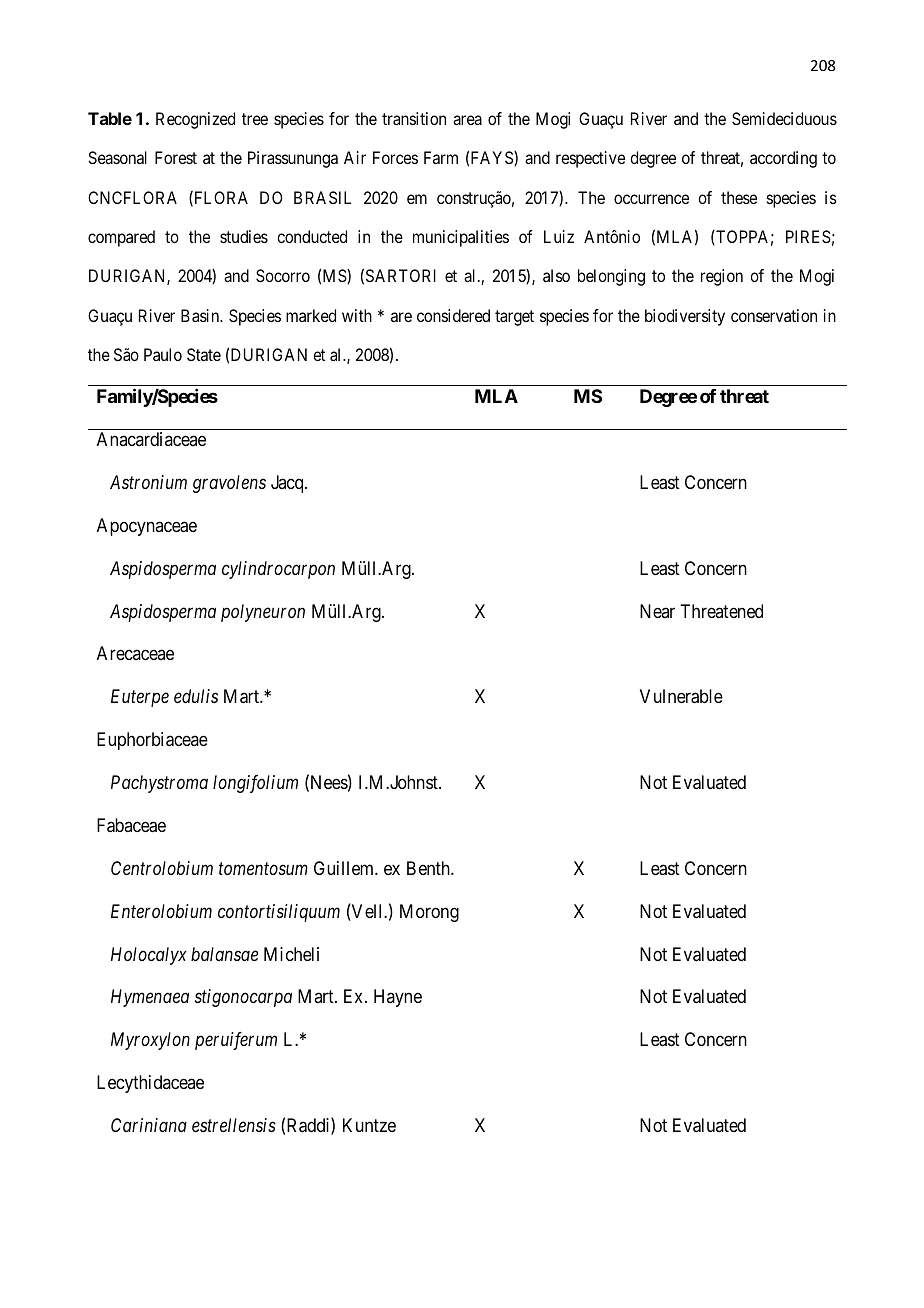 Image resolution: width=924 pixels, height=1308 pixels. What do you see at coordinates (204, 354) in the document?
I see `State` at bounding box center [204, 354].
